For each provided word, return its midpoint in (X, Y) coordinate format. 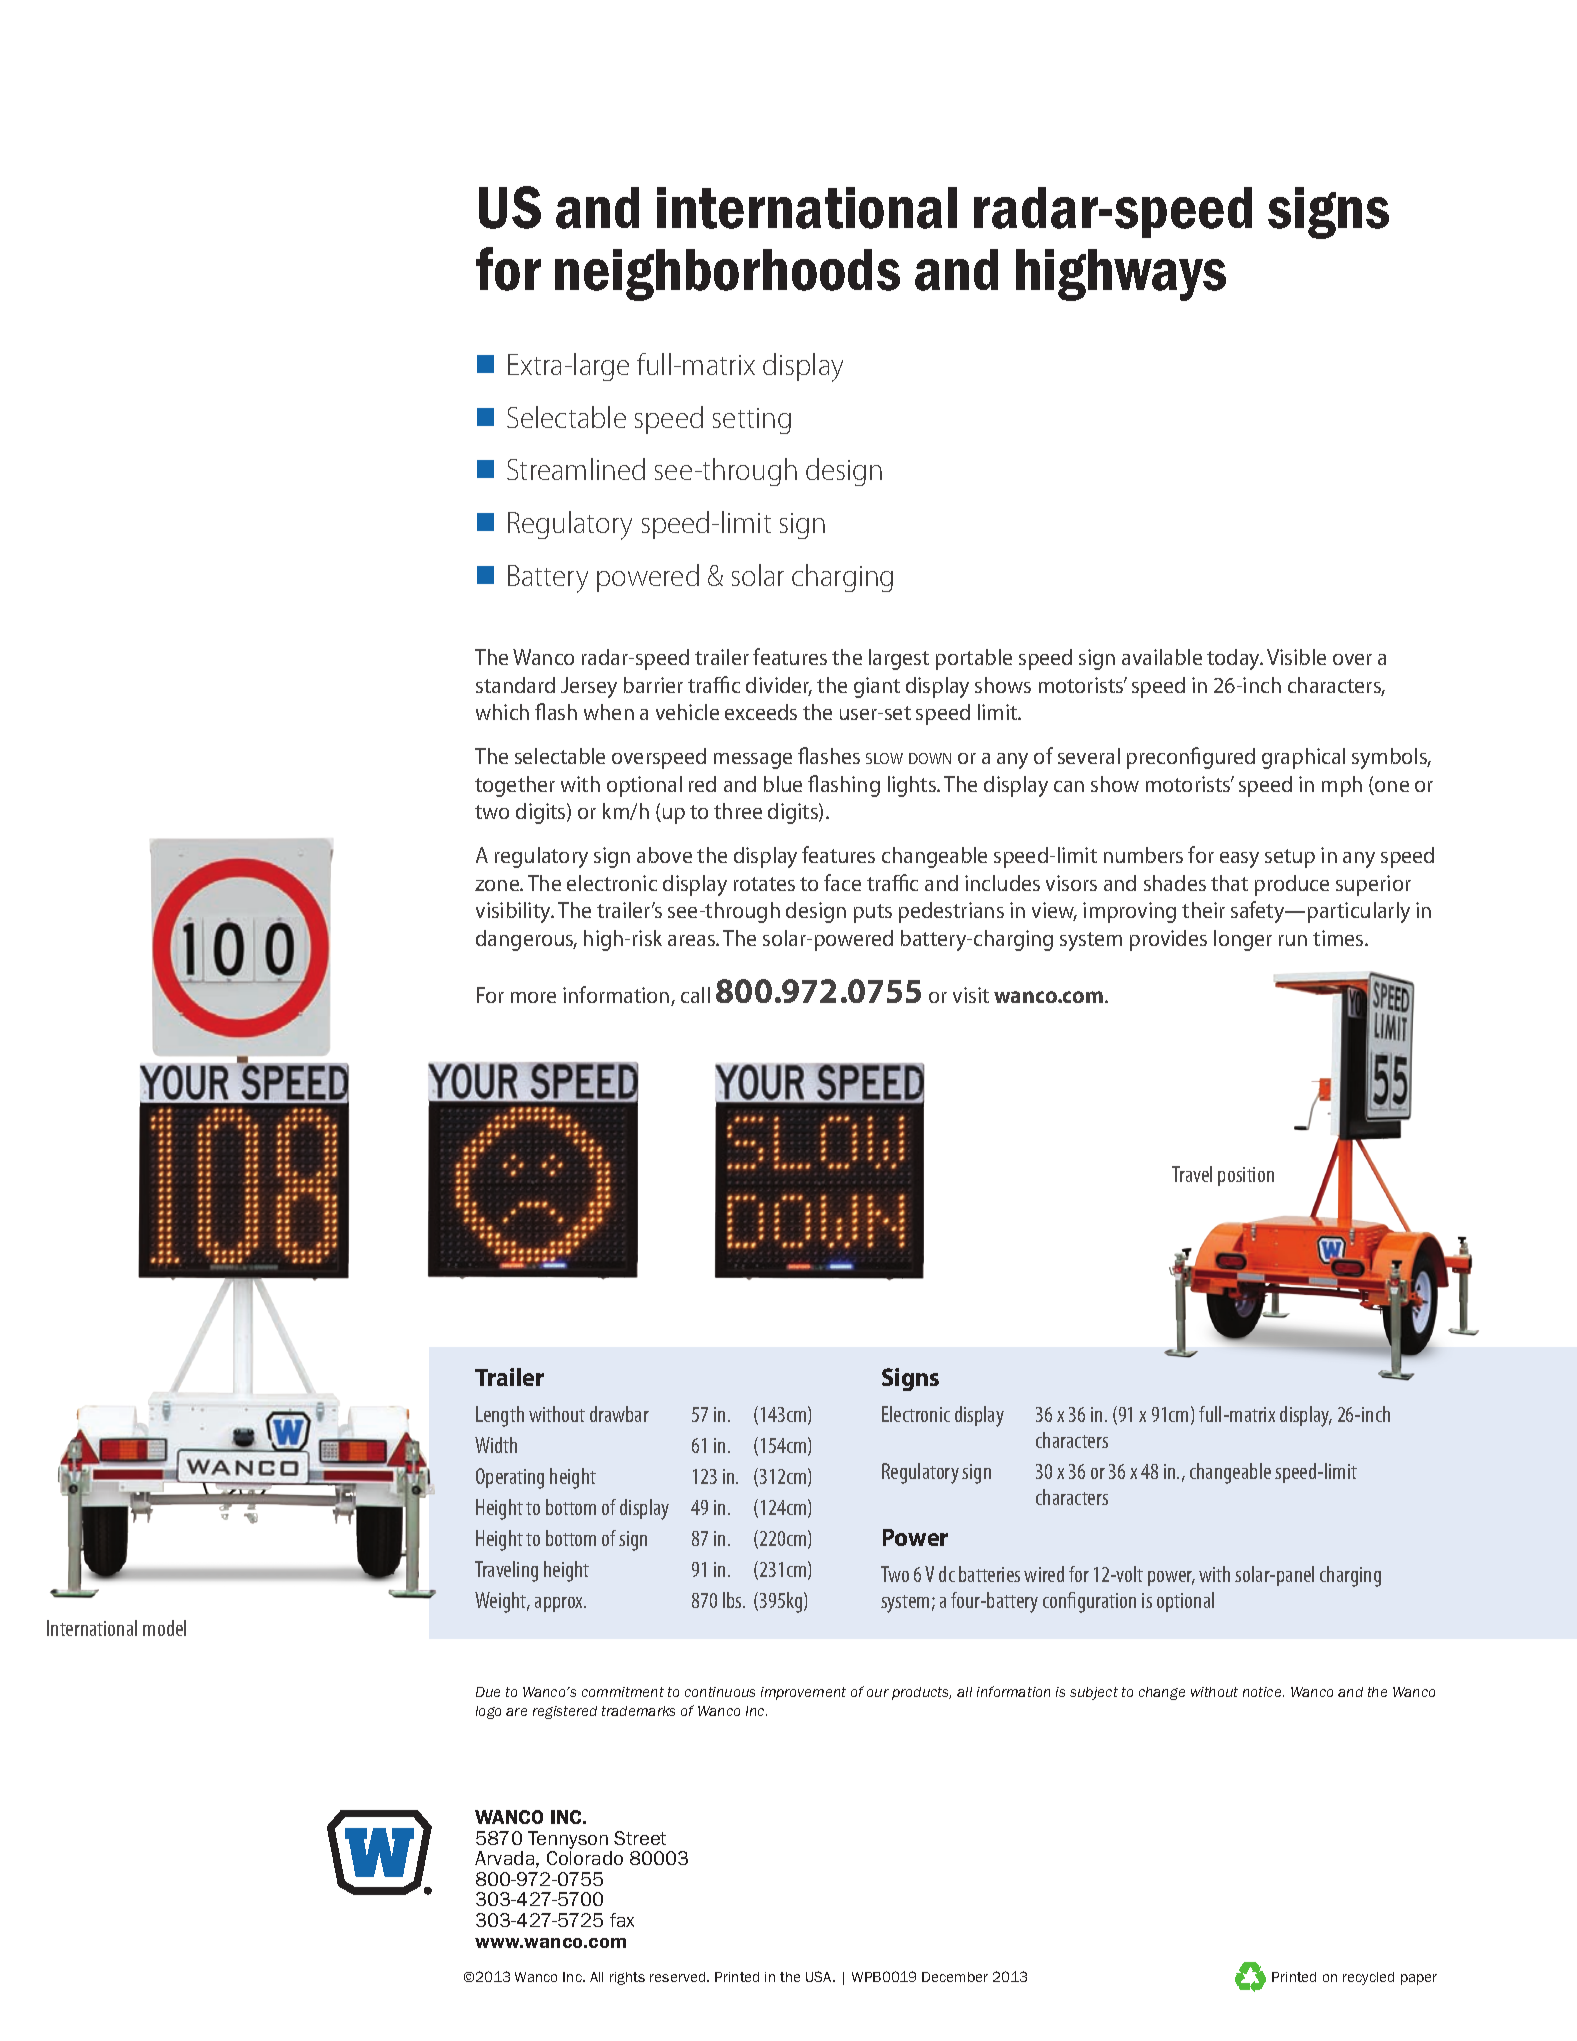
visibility (514, 912)
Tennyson (568, 1840)
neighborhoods (727, 275)
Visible (1296, 657)
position (1246, 1176)
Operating (510, 1478)
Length (500, 1416)
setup (1290, 858)
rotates (764, 884)
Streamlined (576, 469)
